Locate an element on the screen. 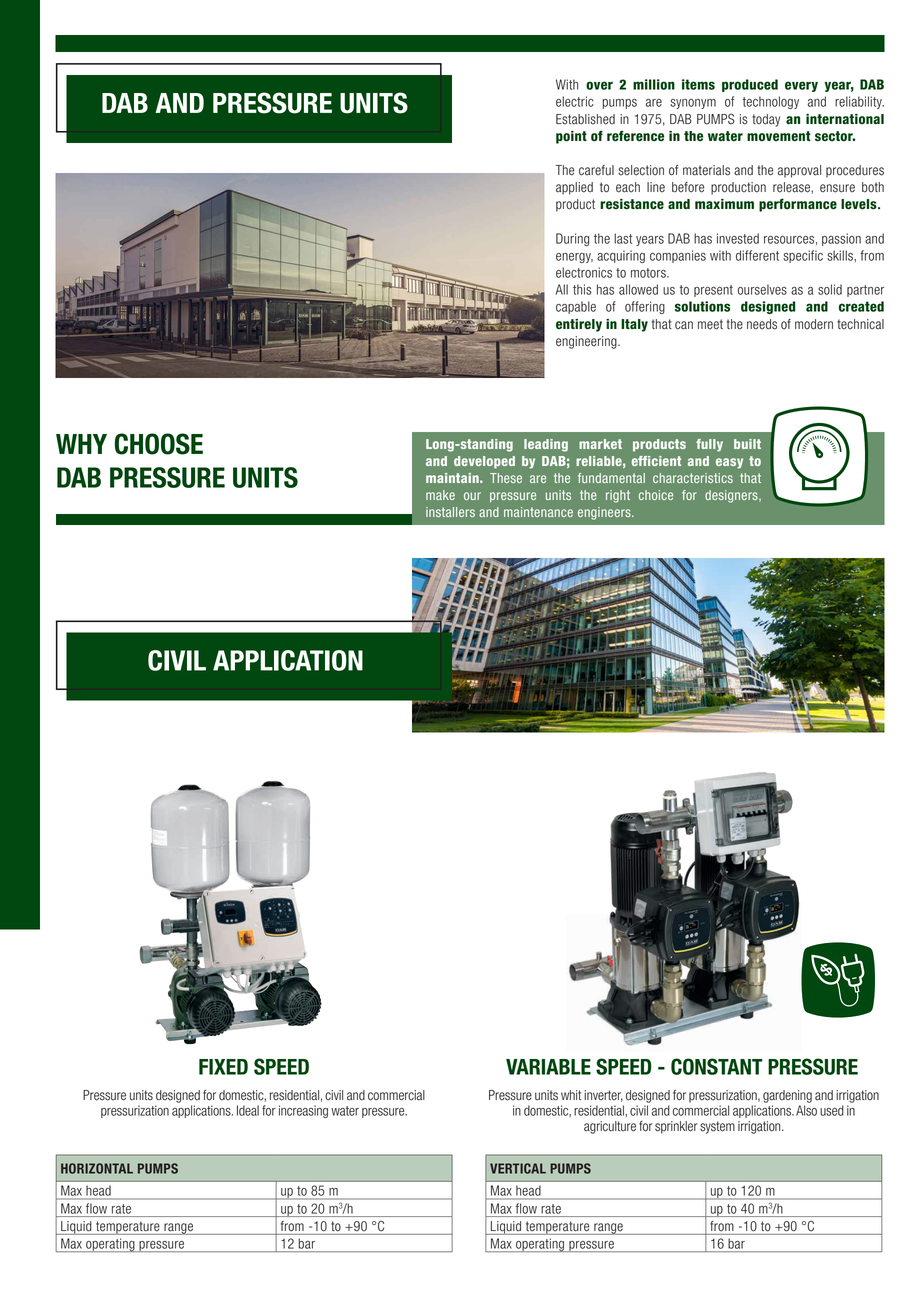  developed is located at coordinates (484, 462).
